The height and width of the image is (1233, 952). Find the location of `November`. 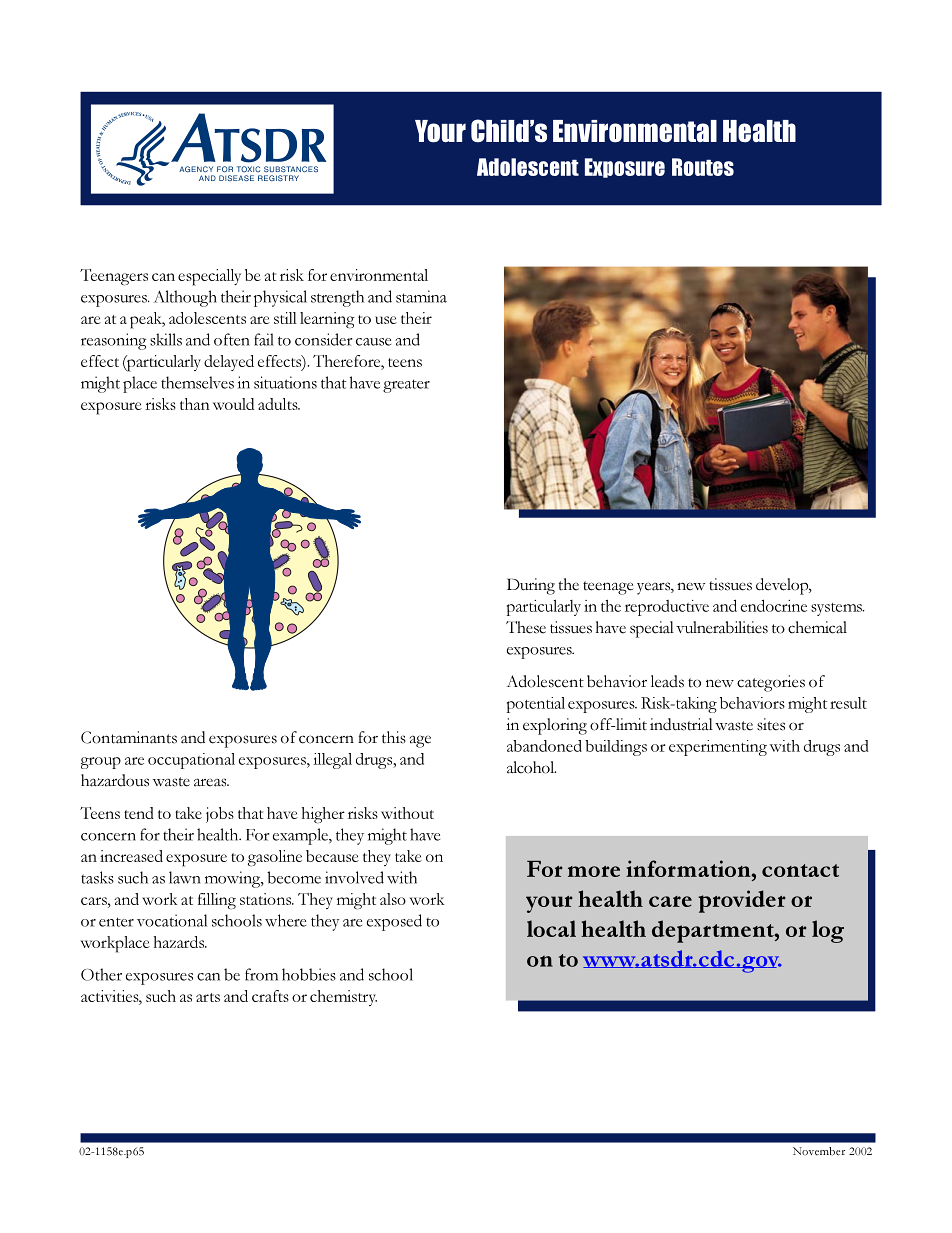

November is located at coordinates (819, 1151).
